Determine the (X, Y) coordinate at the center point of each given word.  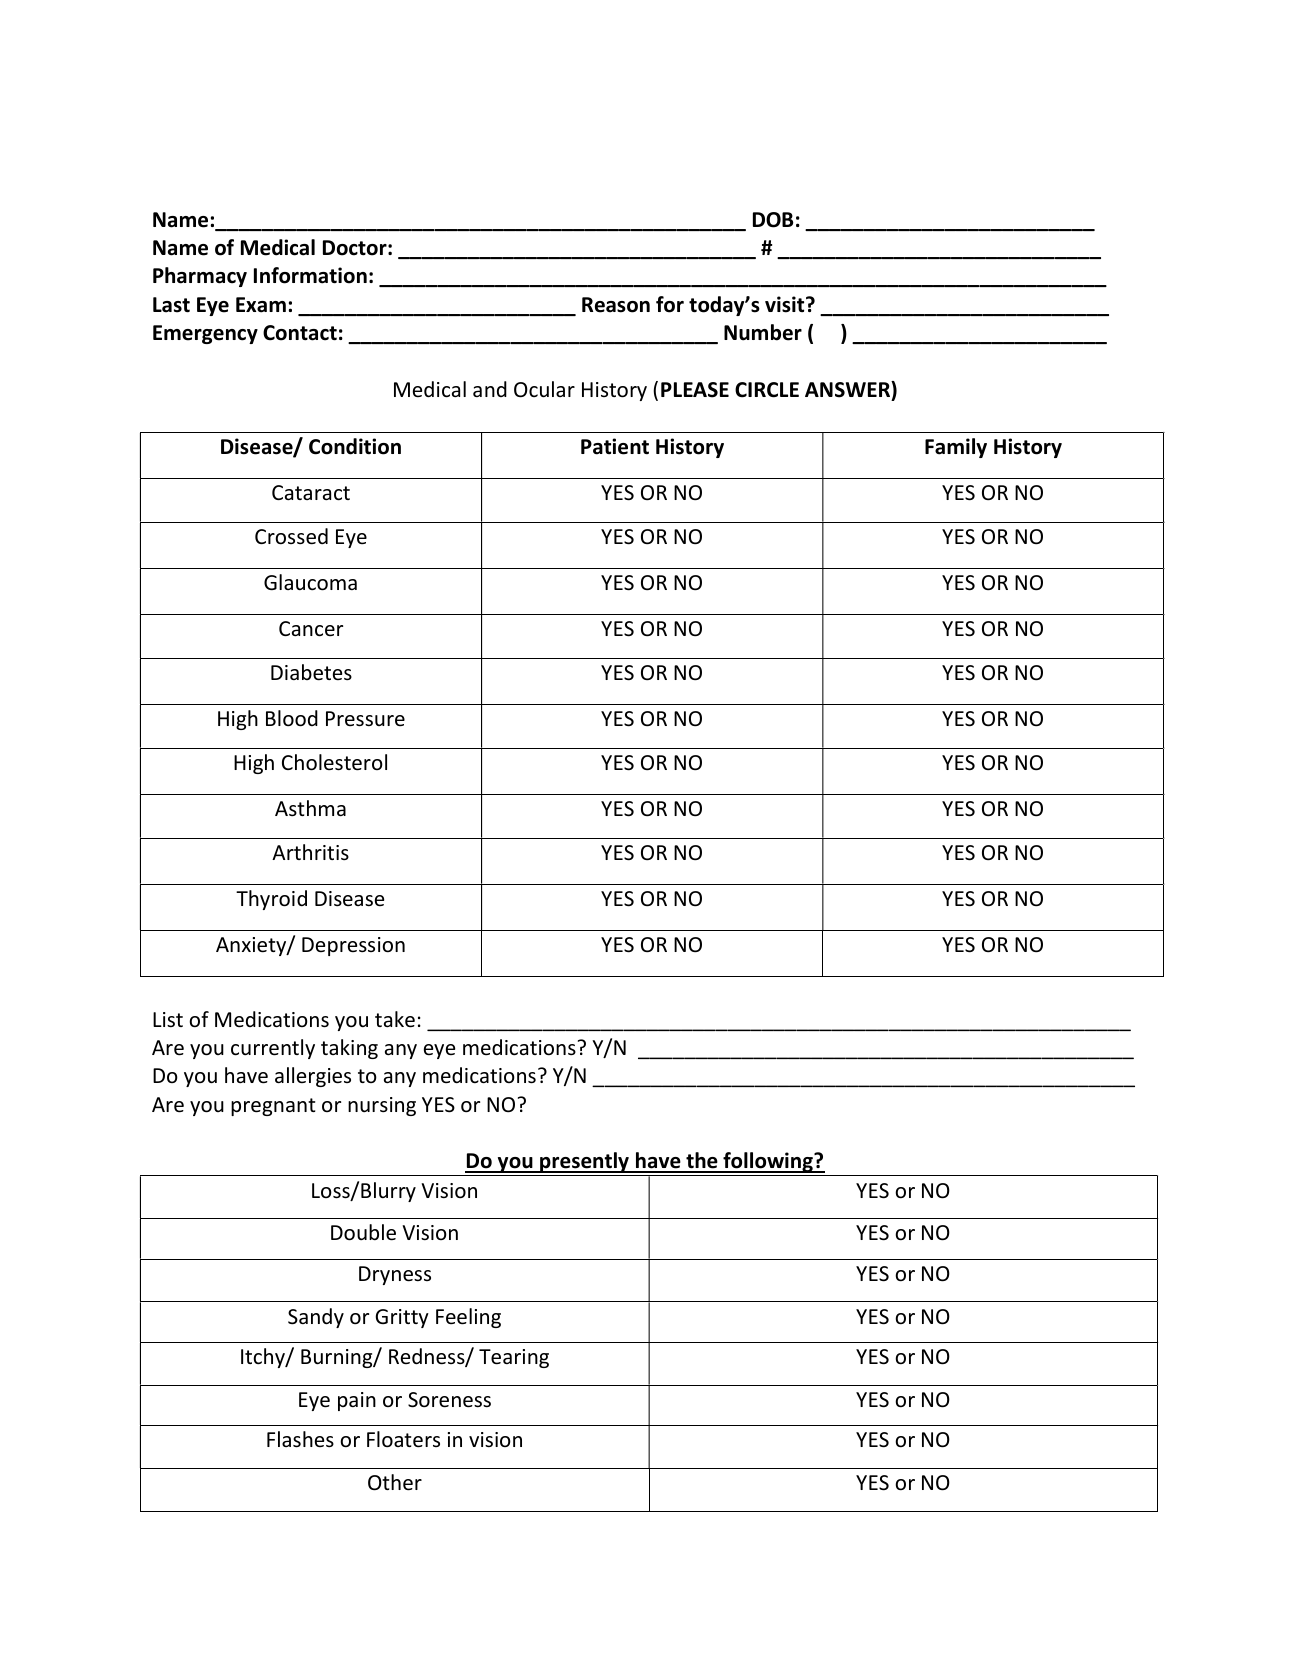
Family (956, 448)
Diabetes (311, 672)
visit (786, 304)
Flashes (300, 1439)
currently (273, 1049)
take (395, 1019)
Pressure (365, 719)
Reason (616, 305)
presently (584, 1162)
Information (310, 275)
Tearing (514, 1358)
